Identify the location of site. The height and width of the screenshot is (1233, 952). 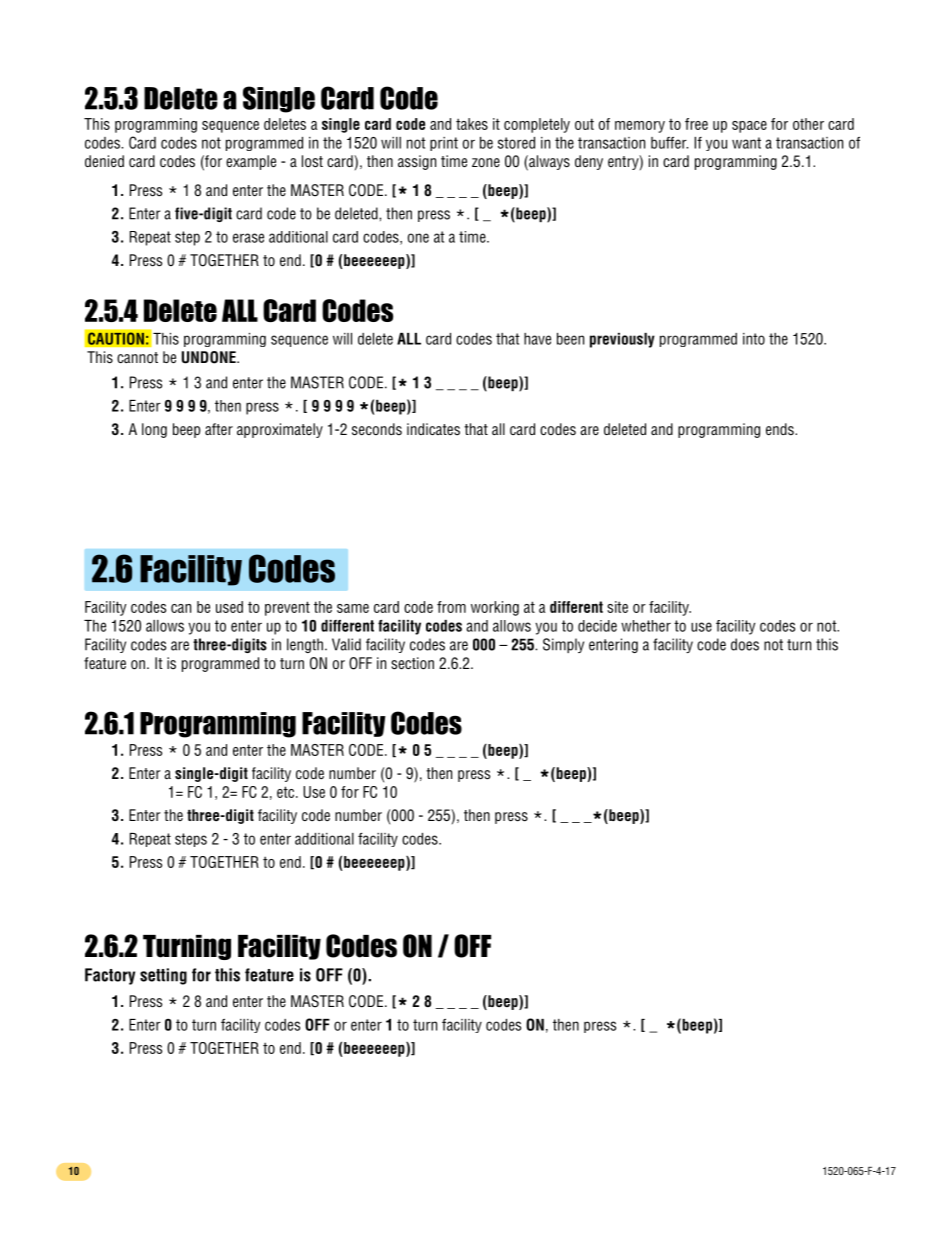
(617, 607).
